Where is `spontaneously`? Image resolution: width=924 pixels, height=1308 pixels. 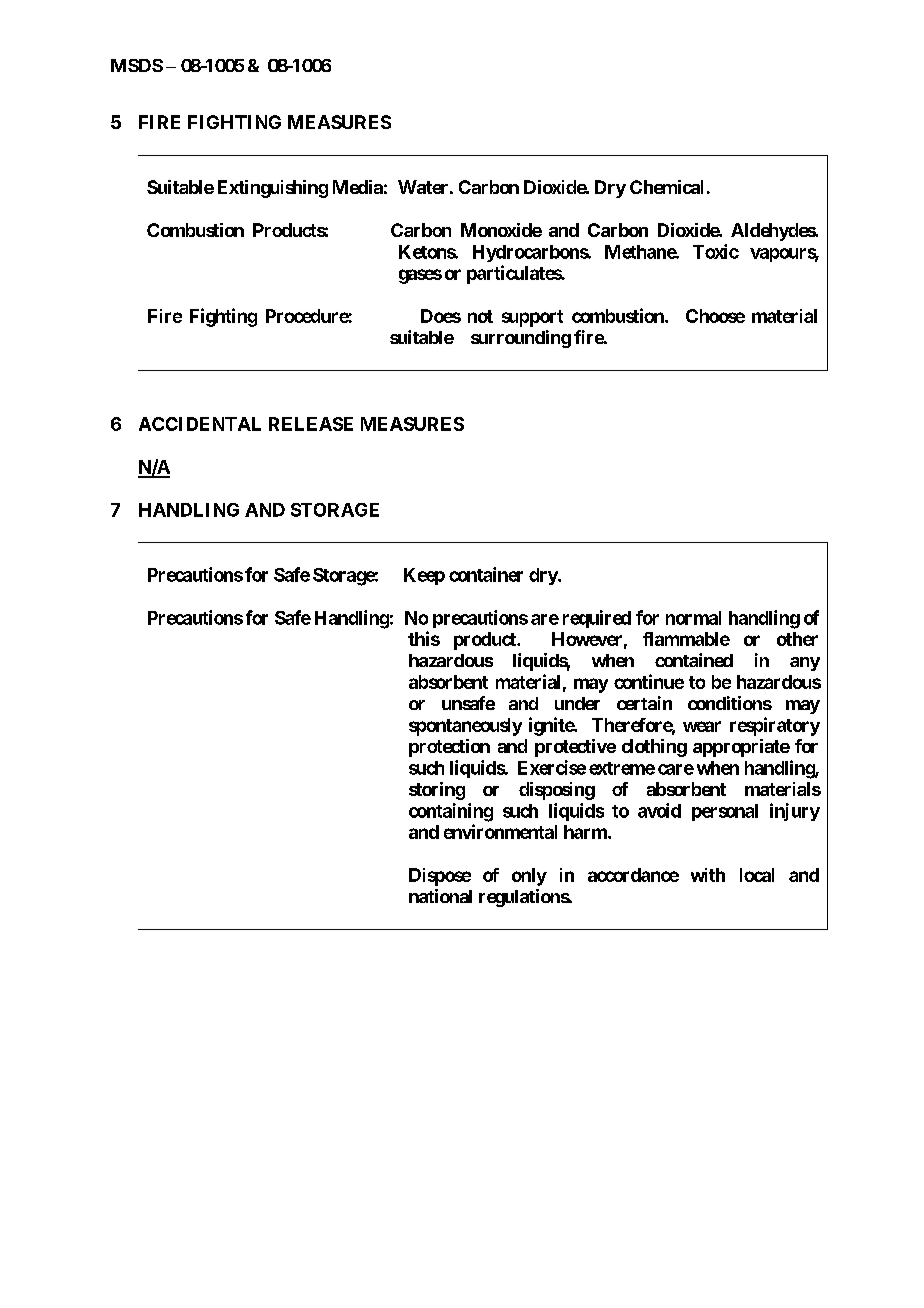
spontaneously is located at coordinates (465, 727).
